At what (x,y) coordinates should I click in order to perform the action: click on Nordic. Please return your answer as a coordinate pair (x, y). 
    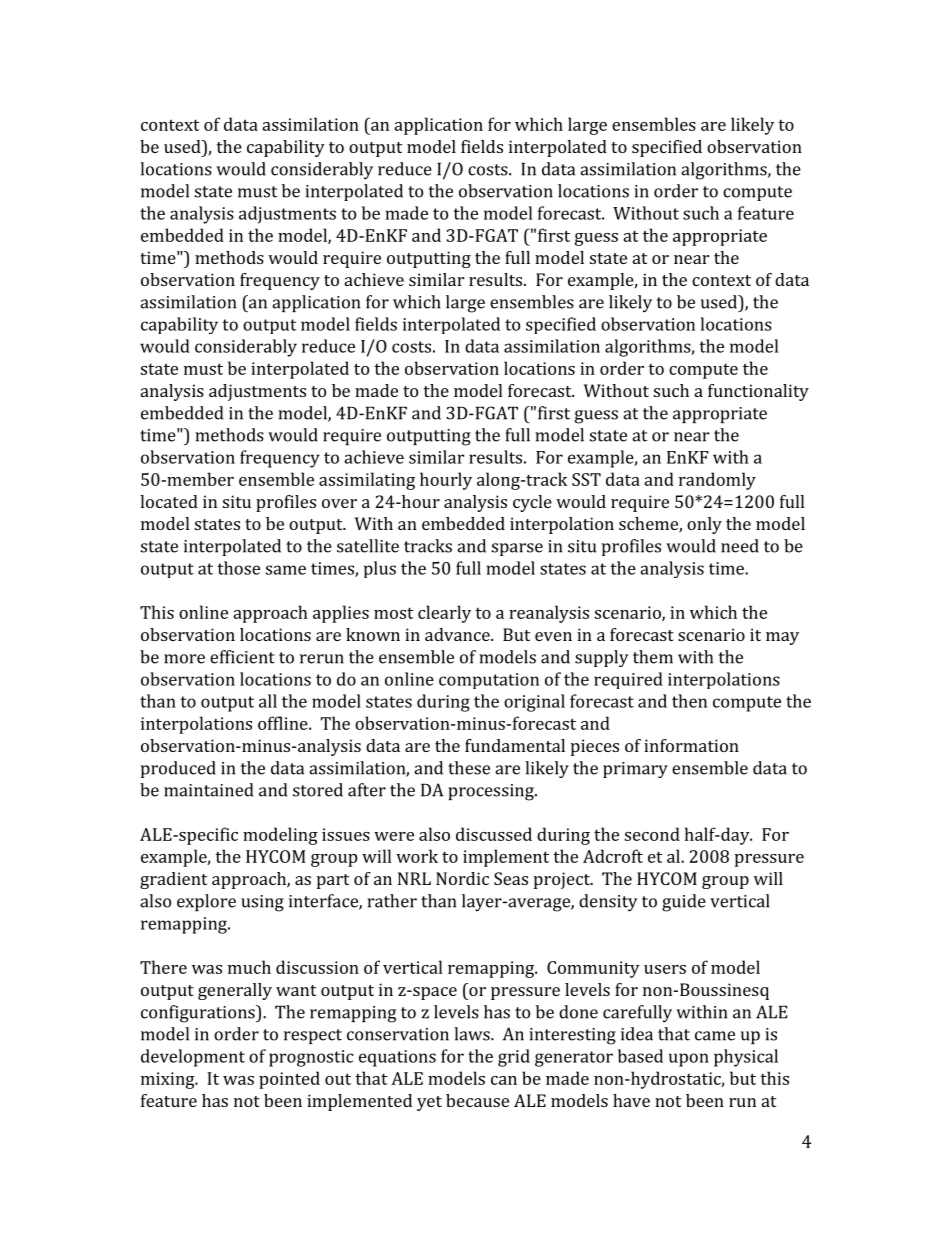
    Looking at the image, I should click on (462, 878).
